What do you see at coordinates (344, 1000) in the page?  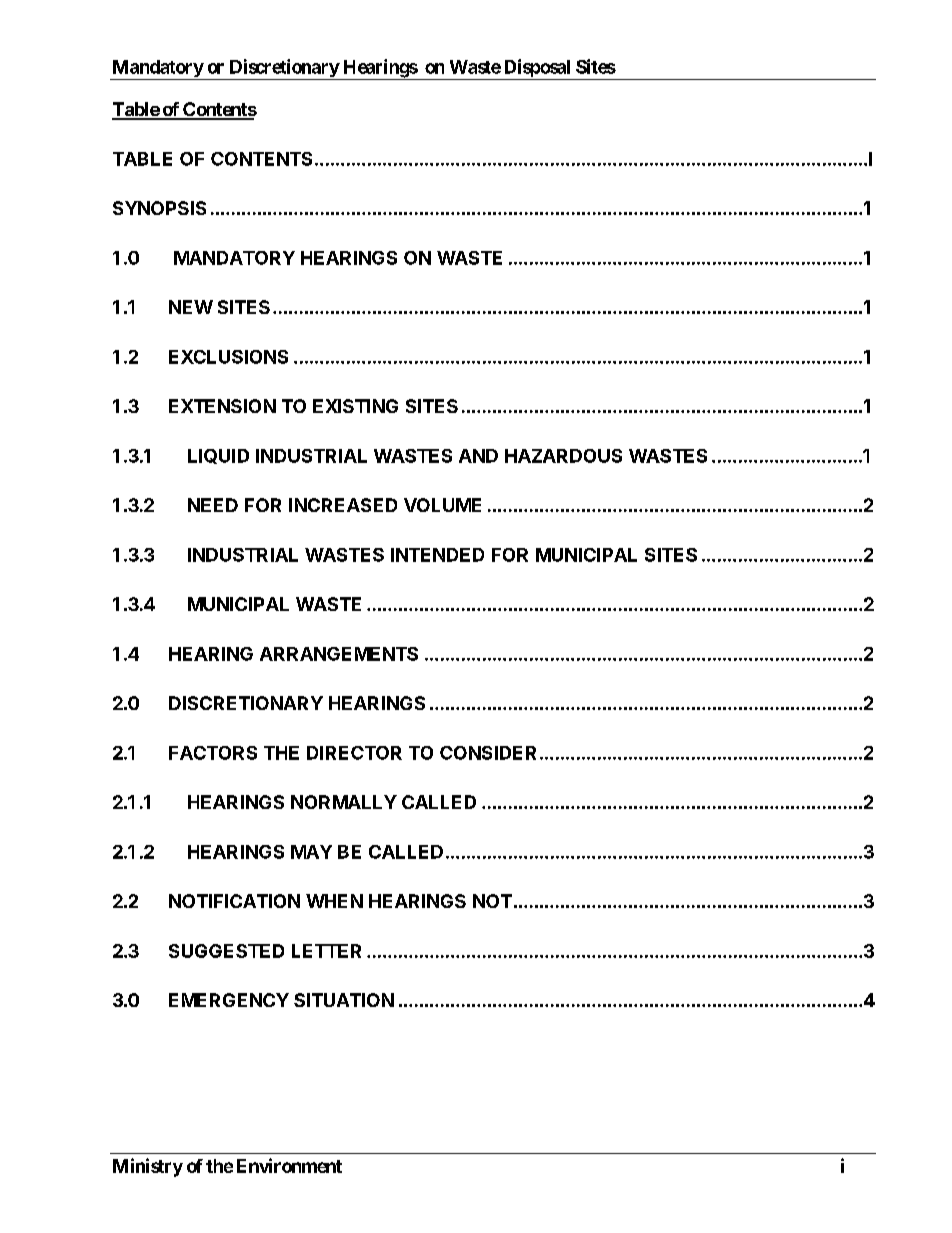 I see `SITUATION` at bounding box center [344, 1000].
